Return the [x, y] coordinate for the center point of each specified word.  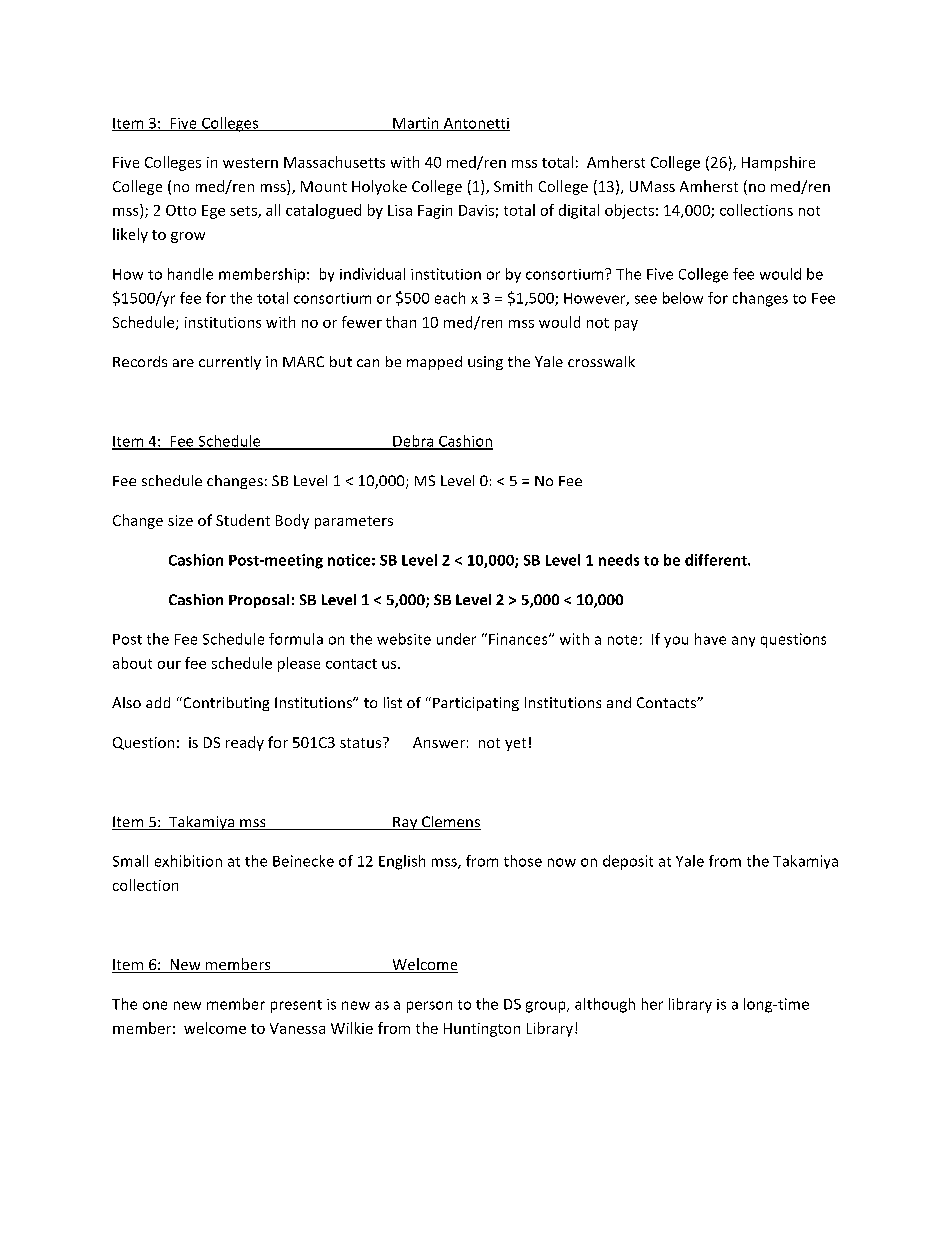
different [717, 560]
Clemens [450, 823]
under [456, 639]
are [183, 363]
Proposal [259, 601]
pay [626, 325]
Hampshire [778, 163]
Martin [416, 124]
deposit [628, 862]
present [296, 1006]
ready [245, 743]
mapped [434, 363]
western [250, 163]
